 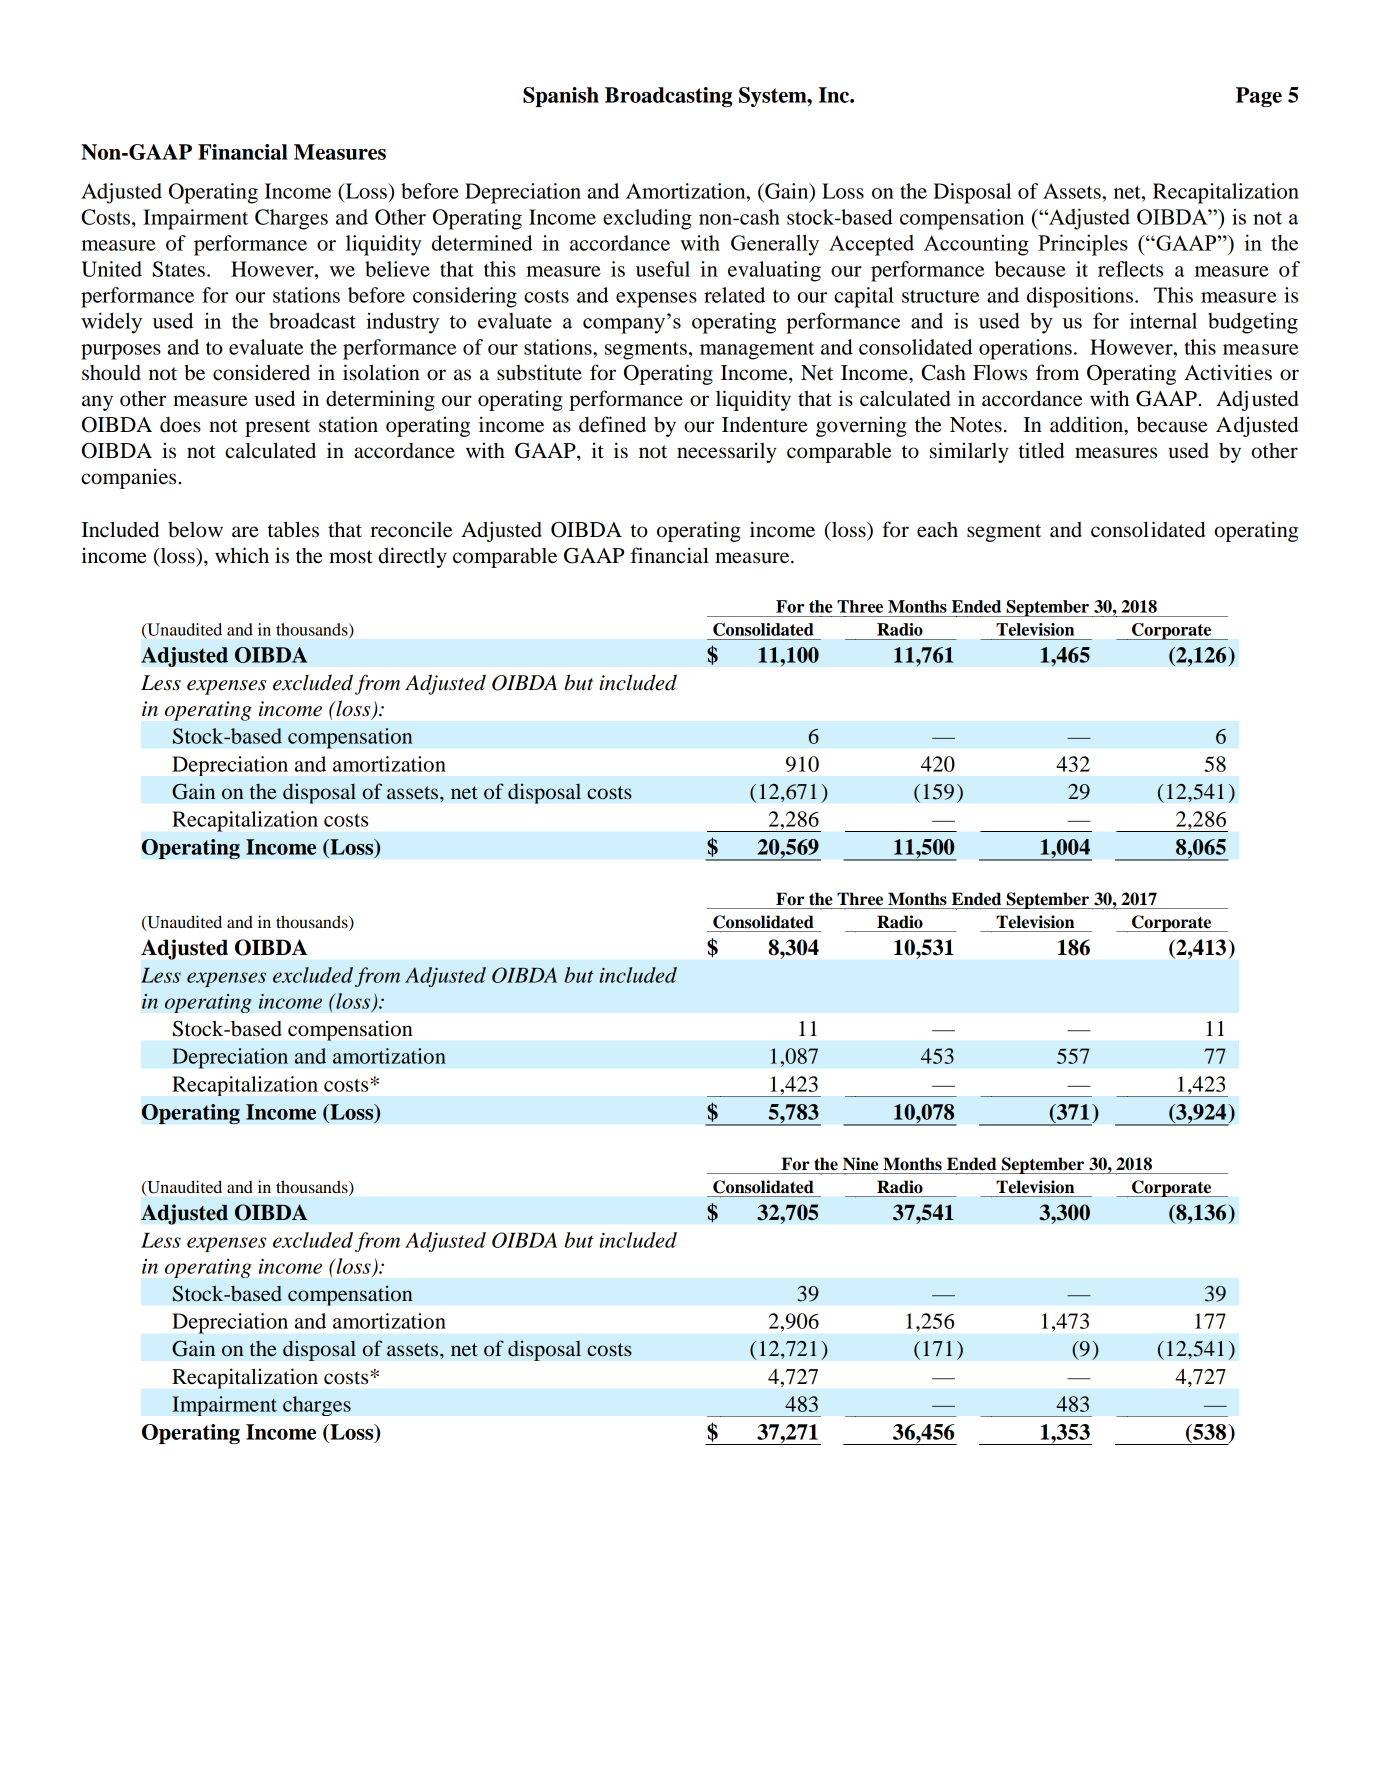 I want to click on Spanish, so click(x=561, y=97).
